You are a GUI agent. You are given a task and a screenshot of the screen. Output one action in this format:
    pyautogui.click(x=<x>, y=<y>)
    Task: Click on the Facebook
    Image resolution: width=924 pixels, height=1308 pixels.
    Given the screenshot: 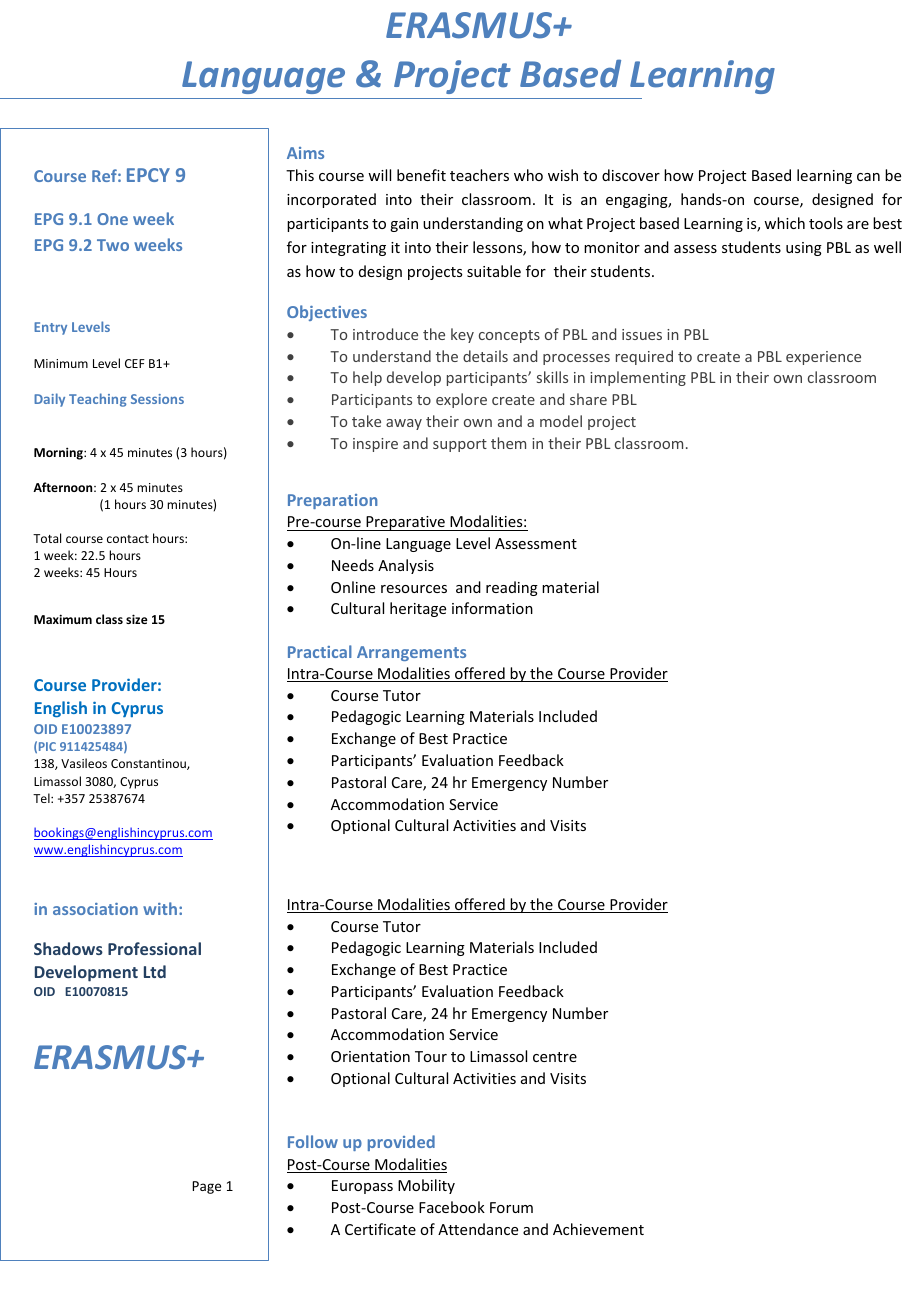 What is the action you would take?
    pyautogui.click(x=452, y=1207)
